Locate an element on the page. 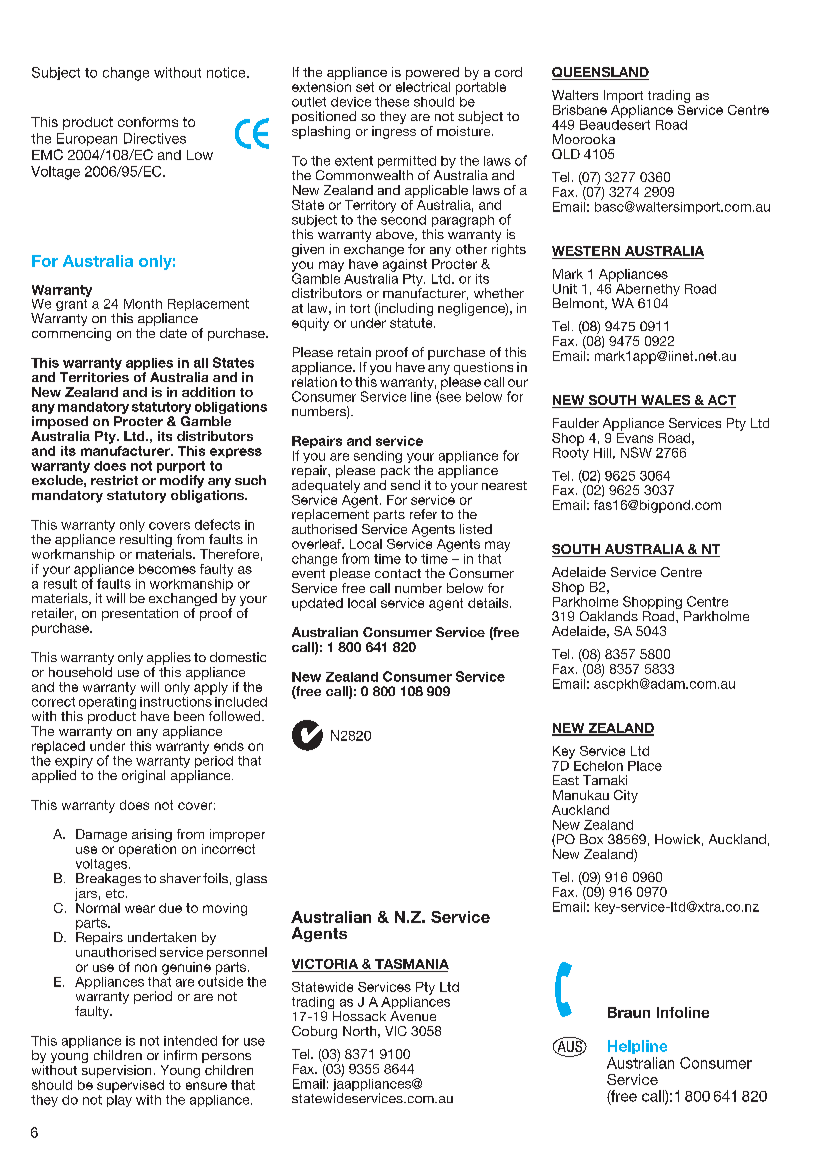 This document has width=828, height=1161. Belmont is located at coordinates (579, 304).
